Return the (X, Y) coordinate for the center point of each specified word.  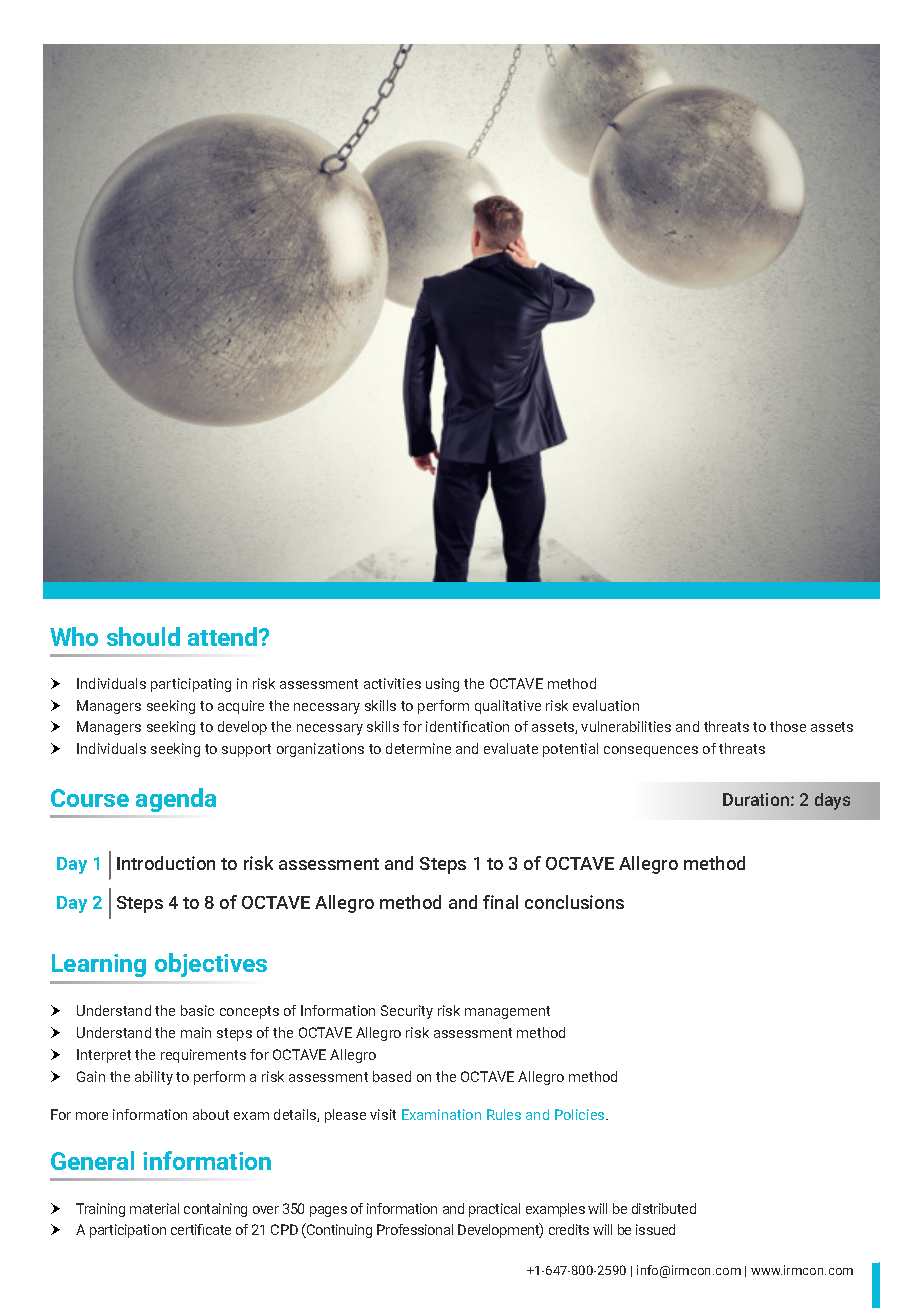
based (392, 1076)
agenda (176, 800)
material (154, 1208)
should (143, 636)
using (442, 685)
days (832, 801)
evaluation (606, 705)
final (500, 902)
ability (154, 1078)
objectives (211, 965)
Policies (581, 1114)
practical (494, 1210)
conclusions (574, 902)
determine (418, 748)
